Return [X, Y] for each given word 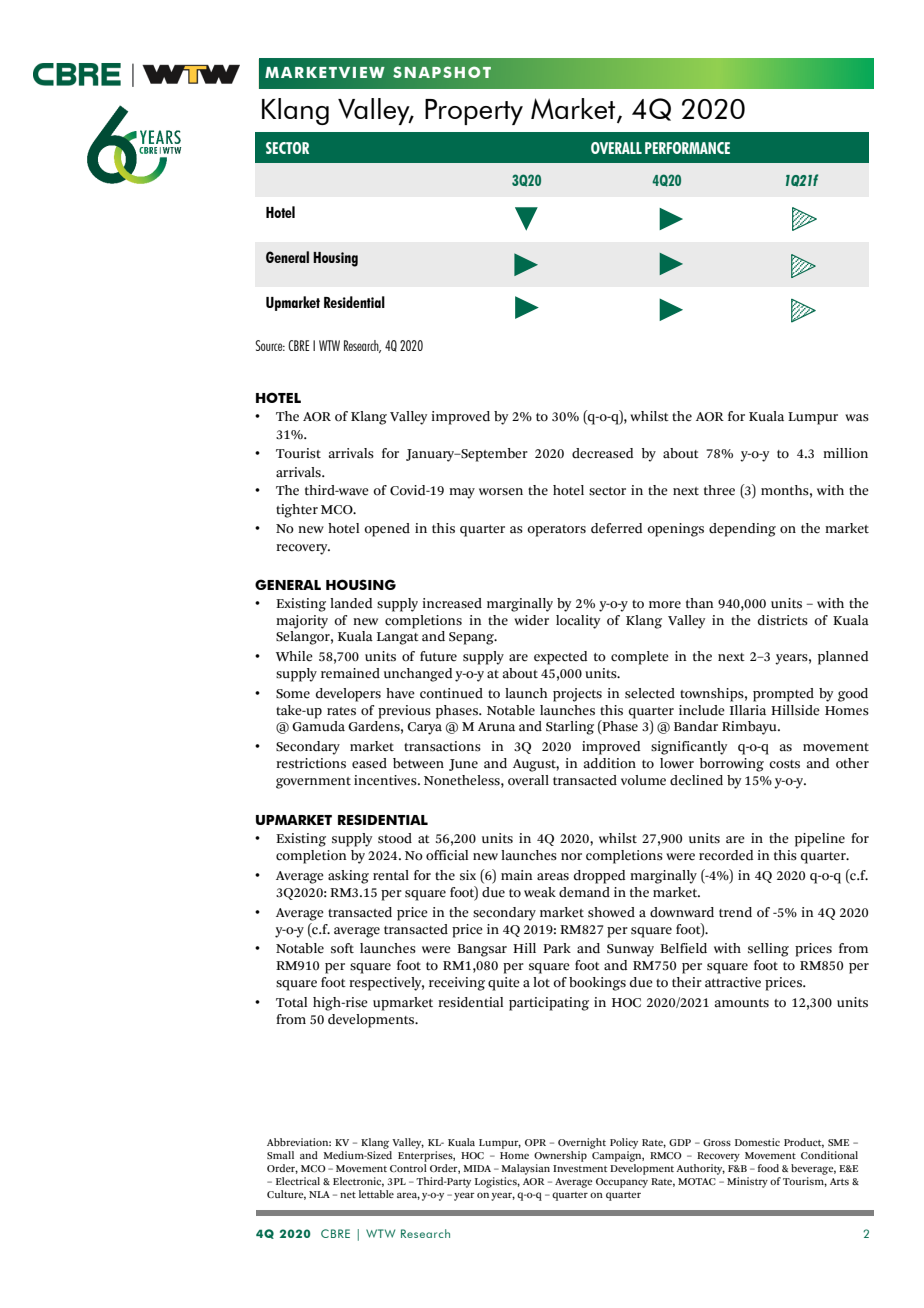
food [768, 1168]
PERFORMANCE [687, 148]
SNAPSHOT [442, 72]
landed [351, 603]
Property [474, 112]
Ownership [560, 1156]
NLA [319, 1194]
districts [783, 620]
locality [578, 622]
